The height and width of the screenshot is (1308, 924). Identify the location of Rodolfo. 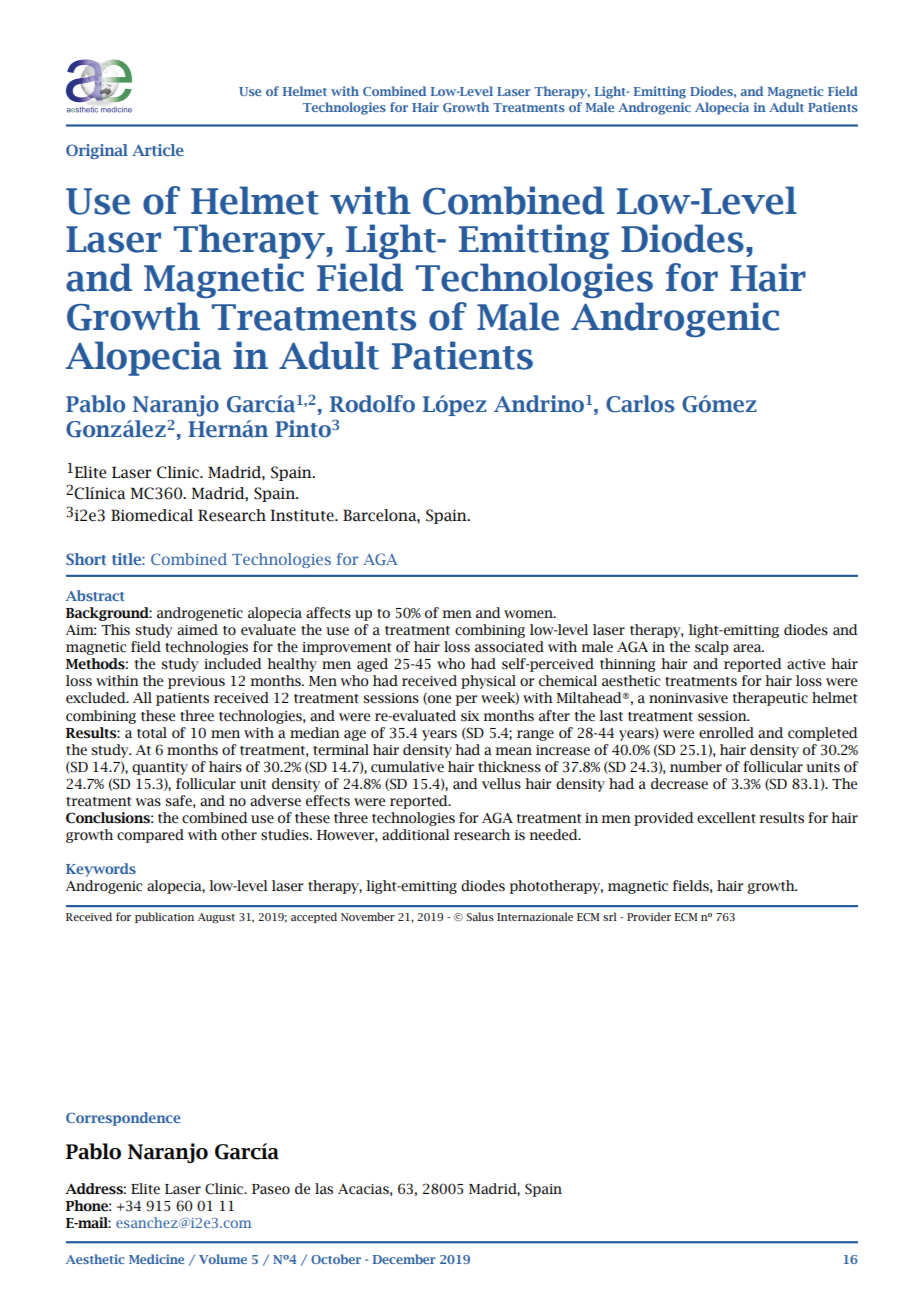
(372, 404).
